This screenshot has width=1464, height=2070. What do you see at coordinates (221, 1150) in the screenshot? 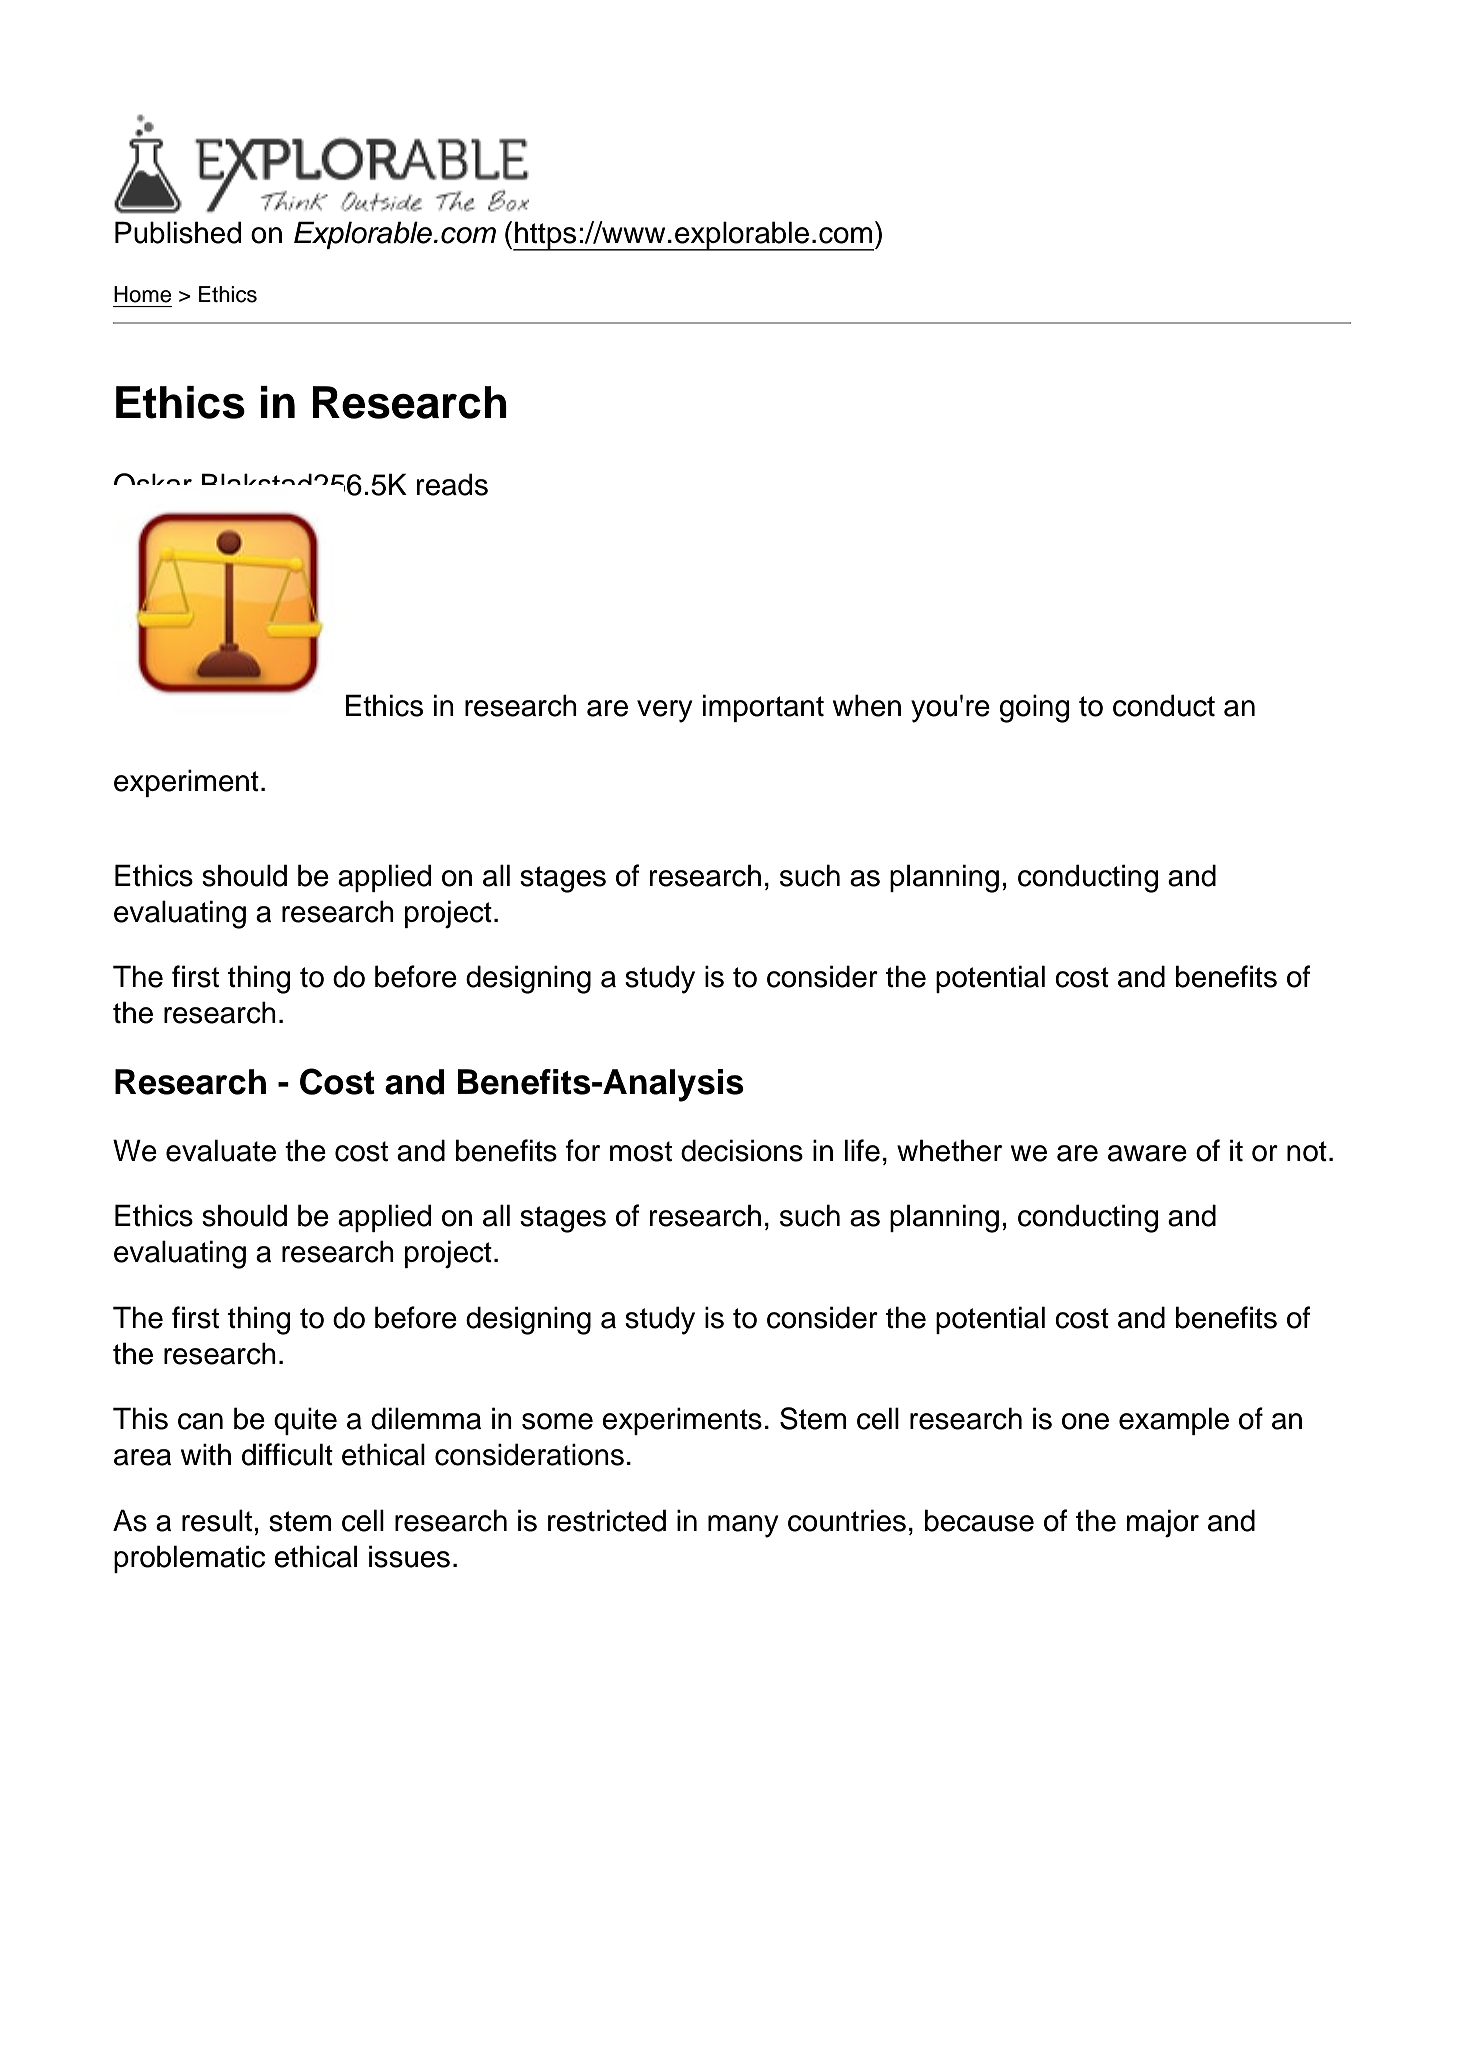
I see `evaluate` at bounding box center [221, 1150].
